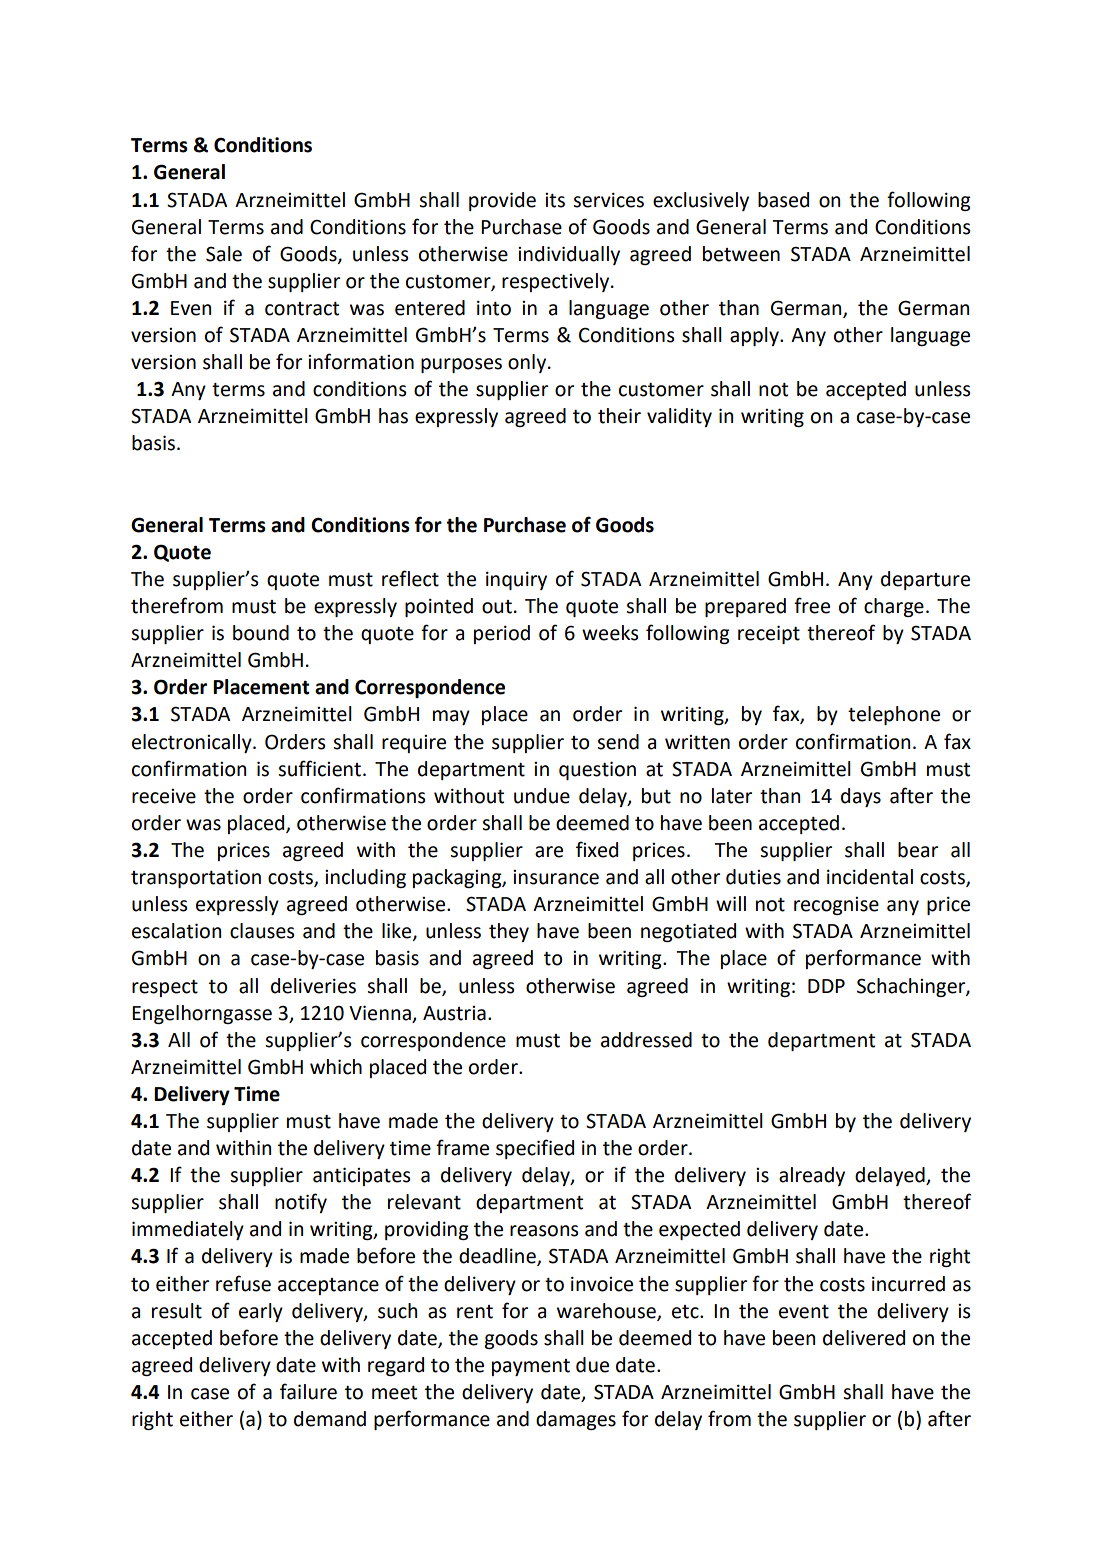 The height and width of the document is (1558, 1102). Describe the element at coordinates (308, 1391) in the document. I see `failure` at that location.
